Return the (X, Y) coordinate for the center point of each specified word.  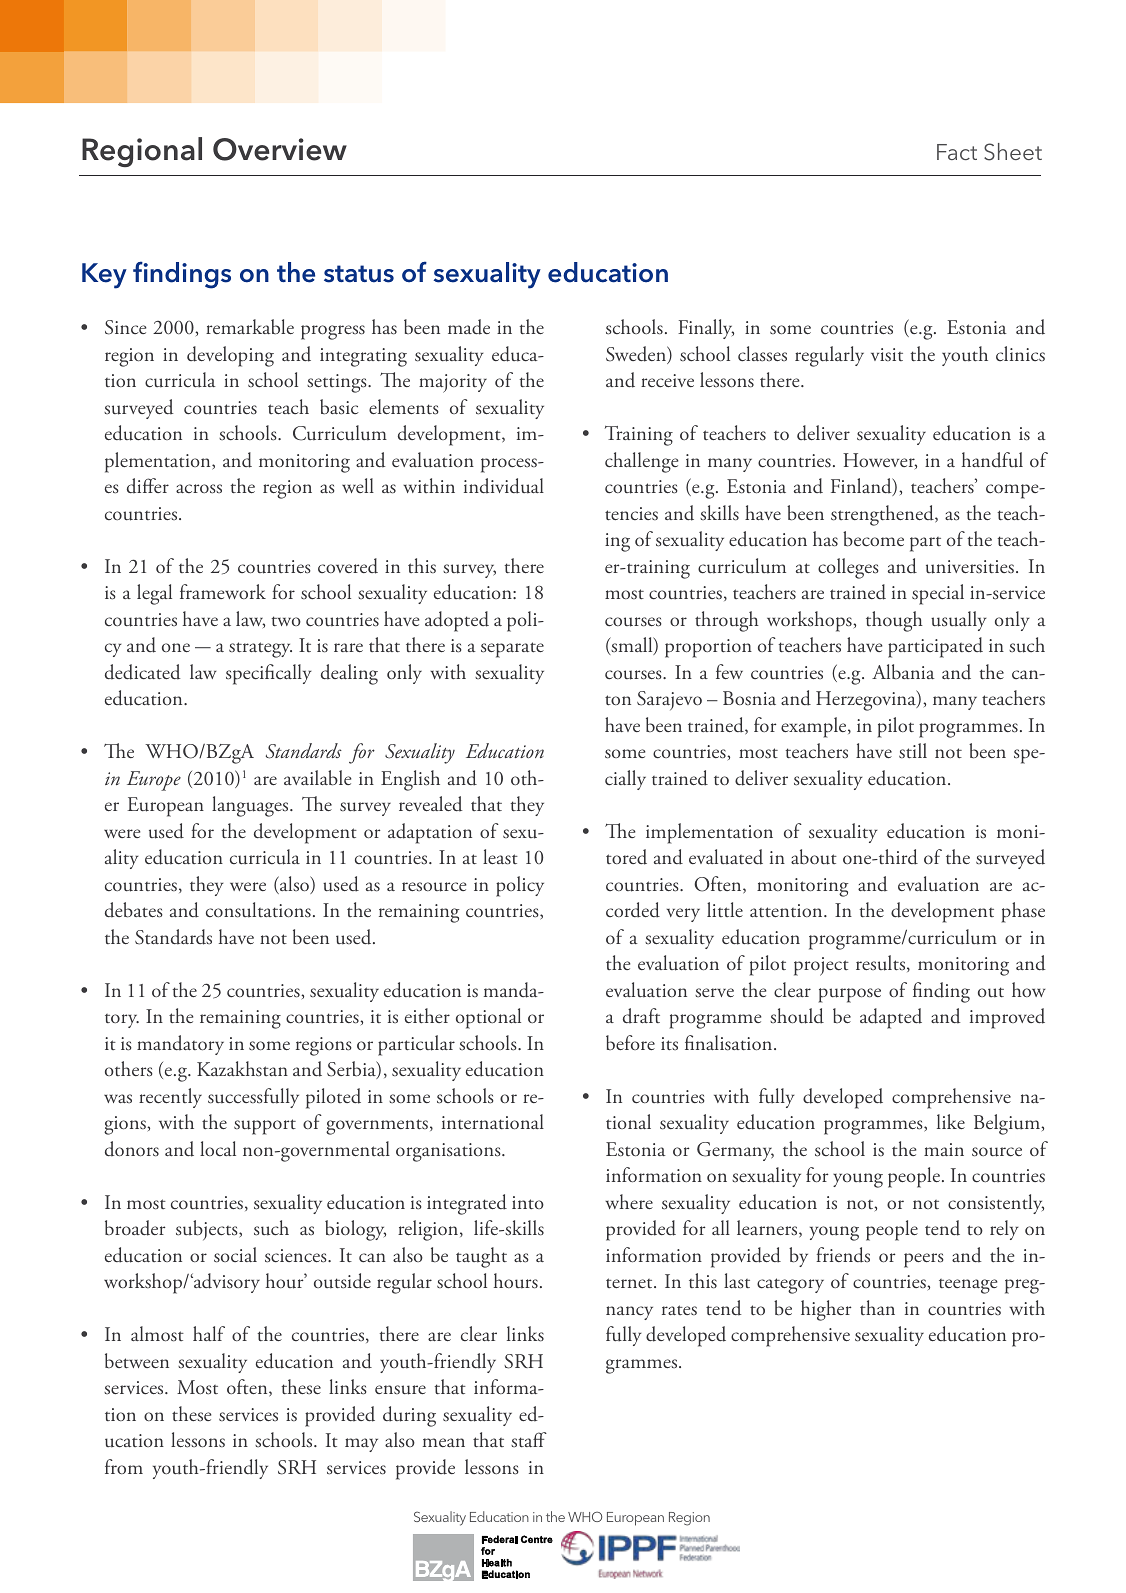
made (469, 327)
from (124, 1466)
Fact (957, 152)
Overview (280, 149)
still (913, 751)
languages (251, 806)
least (500, 857)
